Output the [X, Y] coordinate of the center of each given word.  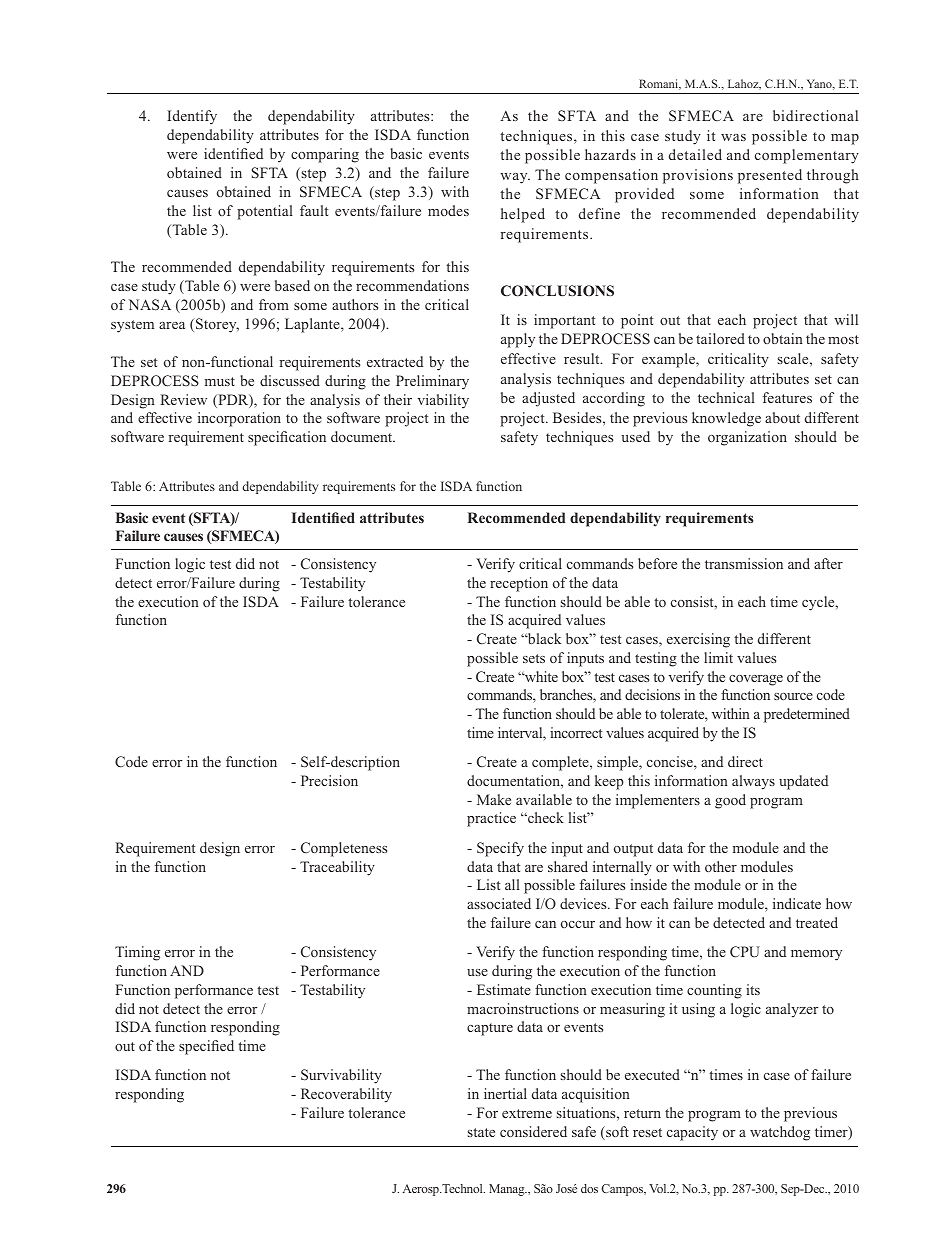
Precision [329, 780]
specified [206, 1047]
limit [718, 657]
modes [448, 210]
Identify [192, 117]
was [733, 137]
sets [534, 658]
